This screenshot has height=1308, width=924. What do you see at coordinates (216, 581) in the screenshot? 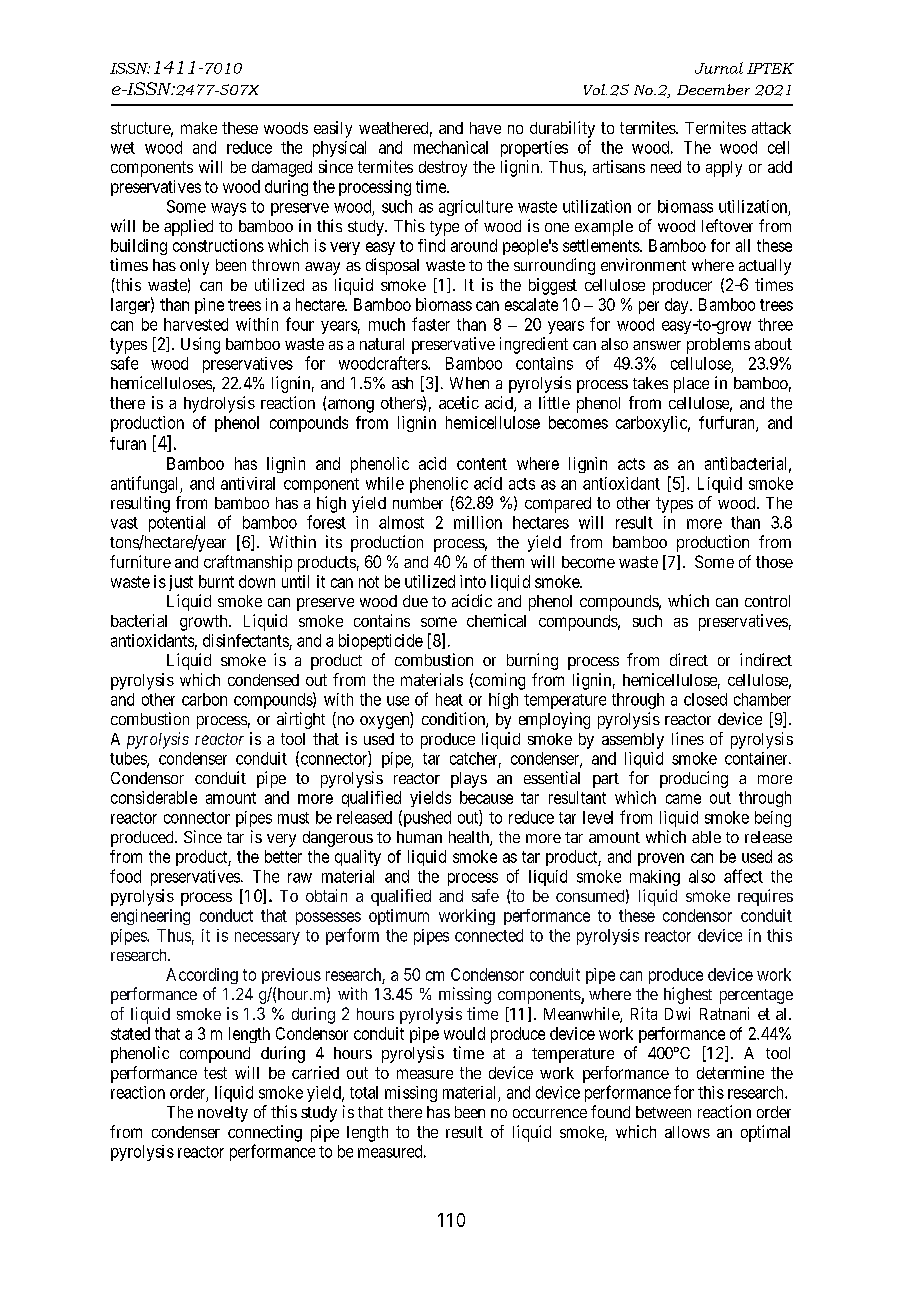
I see `burnt` at bounding box center [216, 581].
